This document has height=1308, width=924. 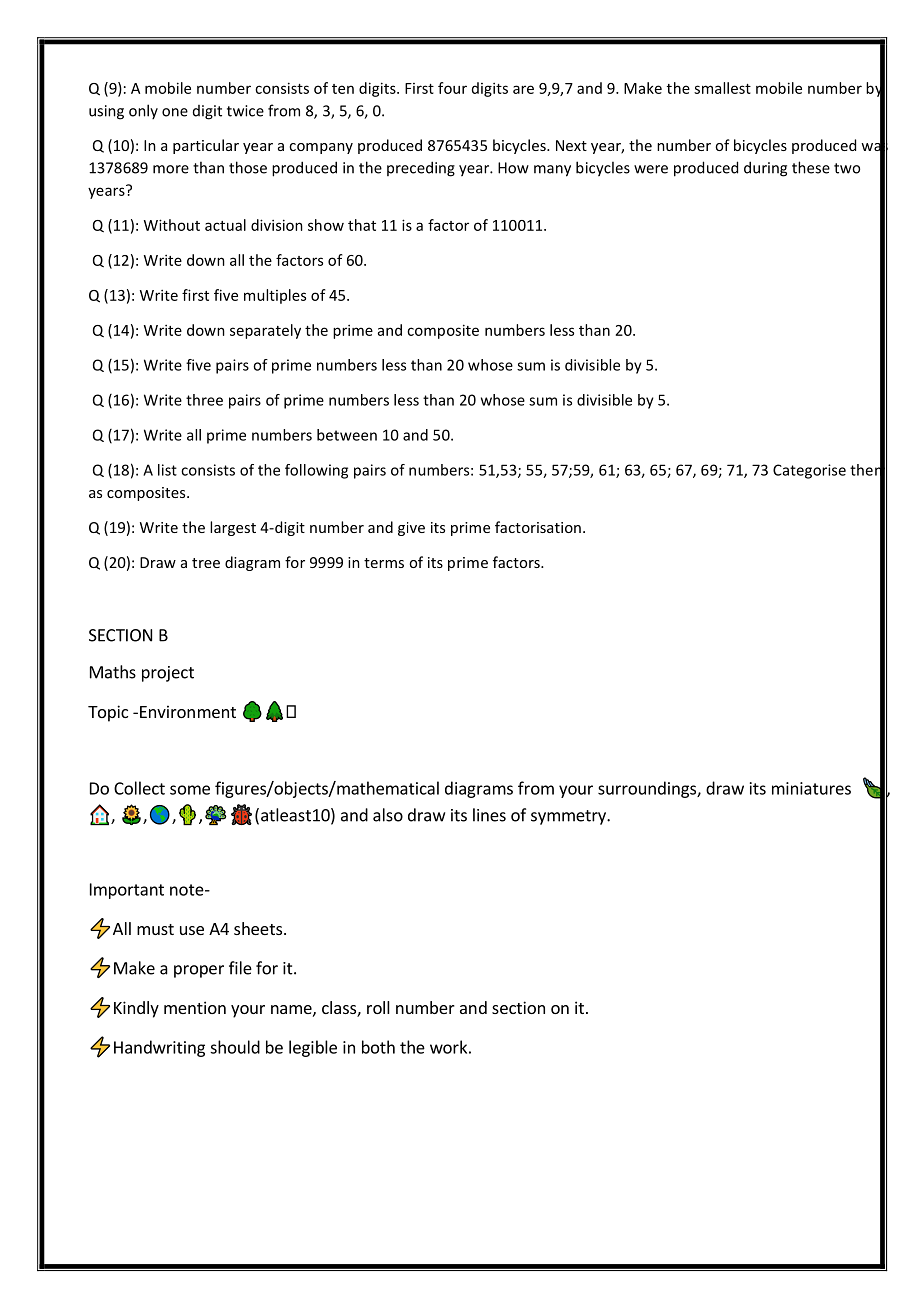 What do you see at coordinates (175, 112) in the document?
I see `one` at bounding box center [175, 112].
